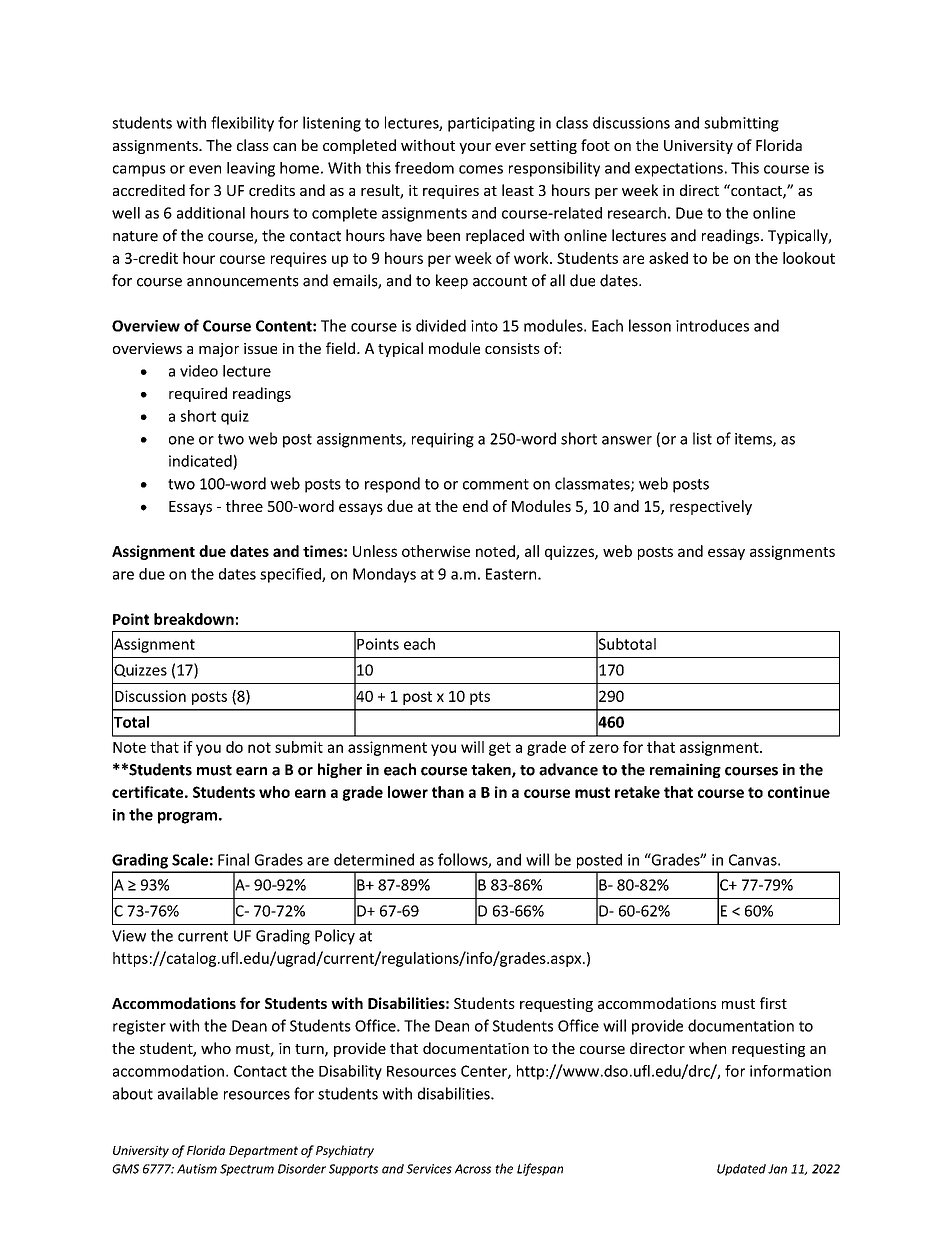 This screenshot has width=952, height=1233. What do you see at coordinates (741, 1170) in the screenshot?
I see `Updated` at bounding box center [741, 1170].
